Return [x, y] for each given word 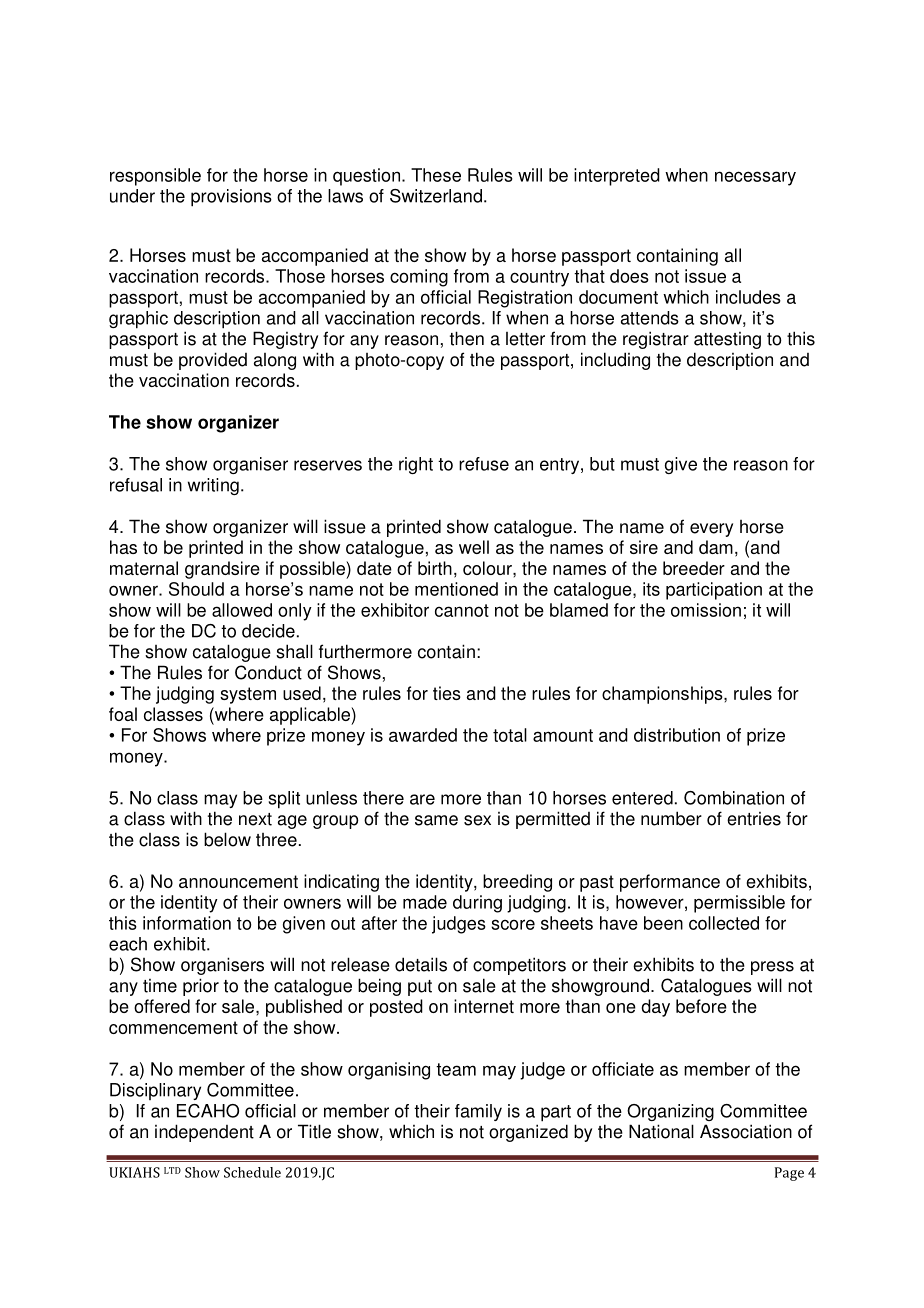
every [711, 530]
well [474, 547]
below [227, 839]
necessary [755, 178]
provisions [231, 198]
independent [204, 1133]
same [436, 820]
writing [213, 486]
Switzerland [436, 196]
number [671, 818]
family [478, 1112]
